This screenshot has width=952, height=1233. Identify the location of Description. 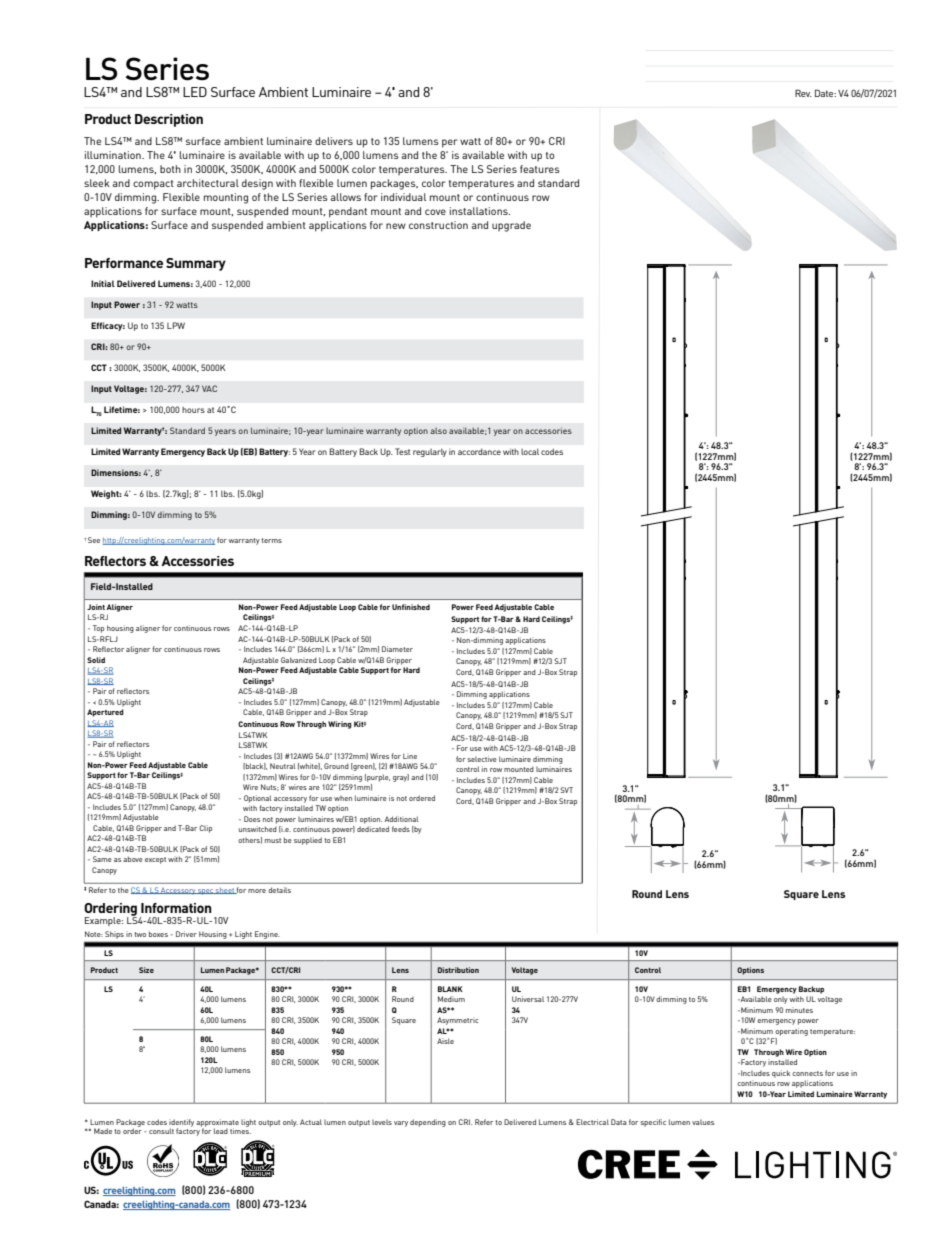
(169, 120).
